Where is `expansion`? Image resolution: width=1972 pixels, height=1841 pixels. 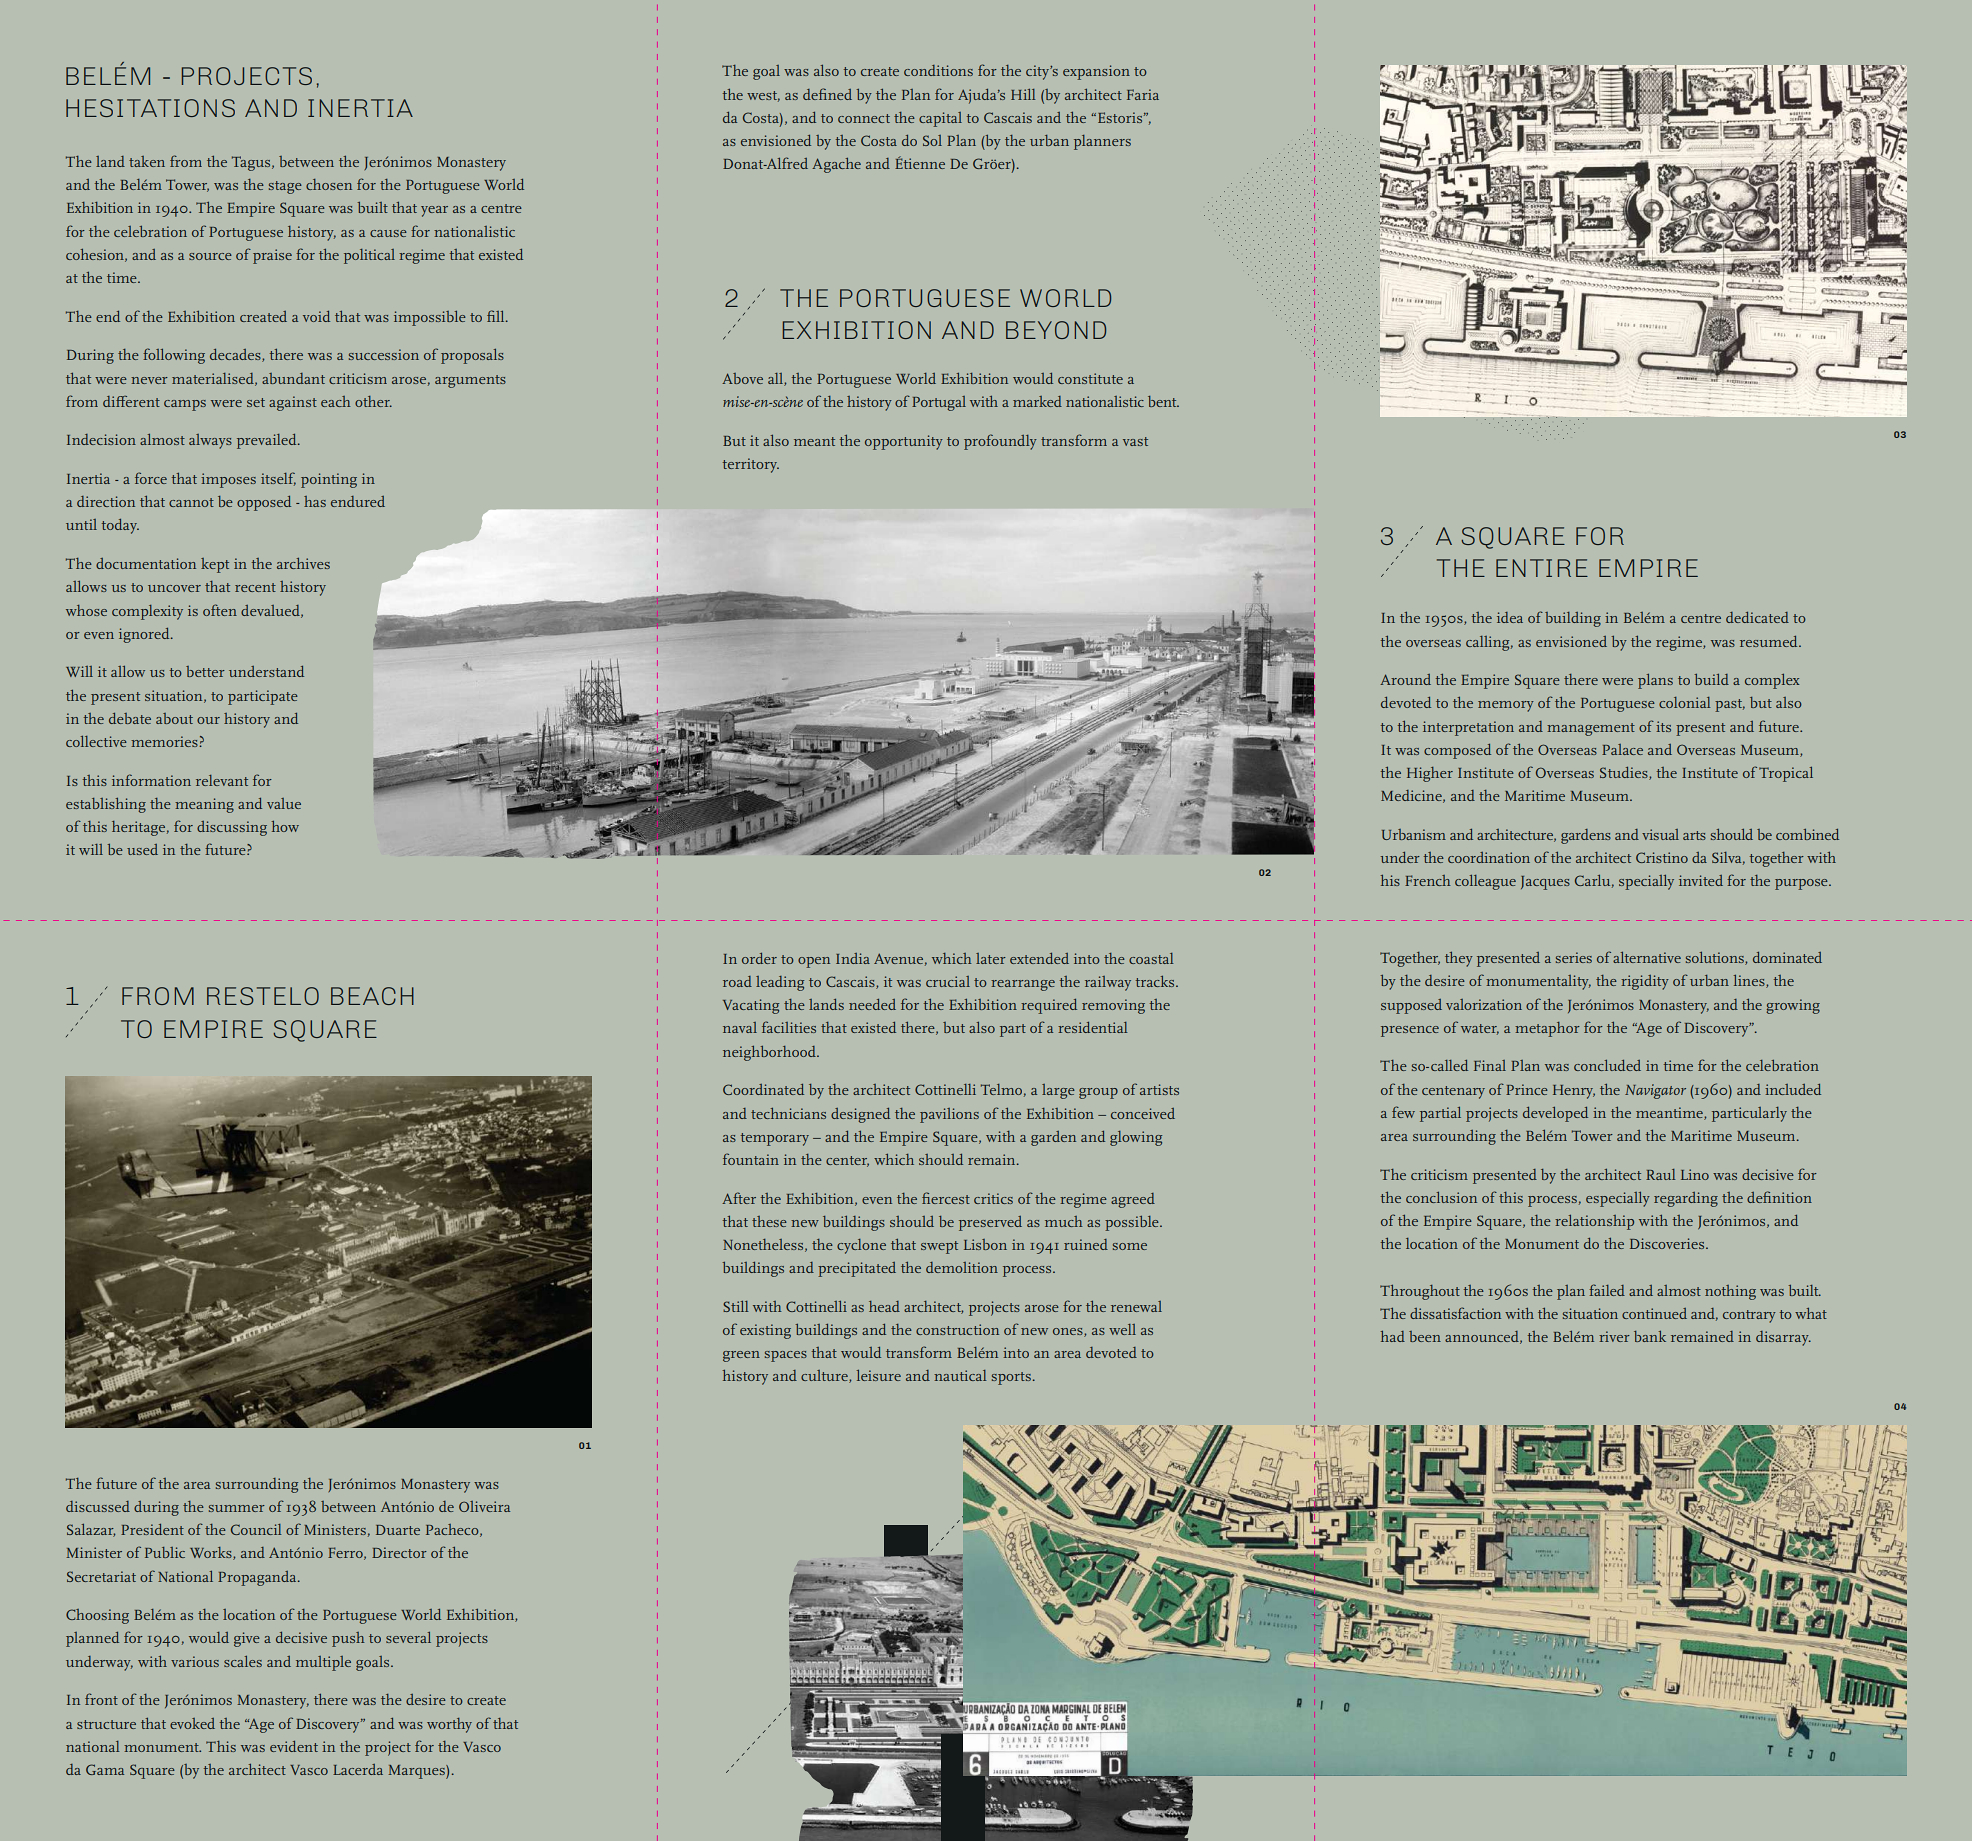
expansion is located at coordinates (1096, 72).
